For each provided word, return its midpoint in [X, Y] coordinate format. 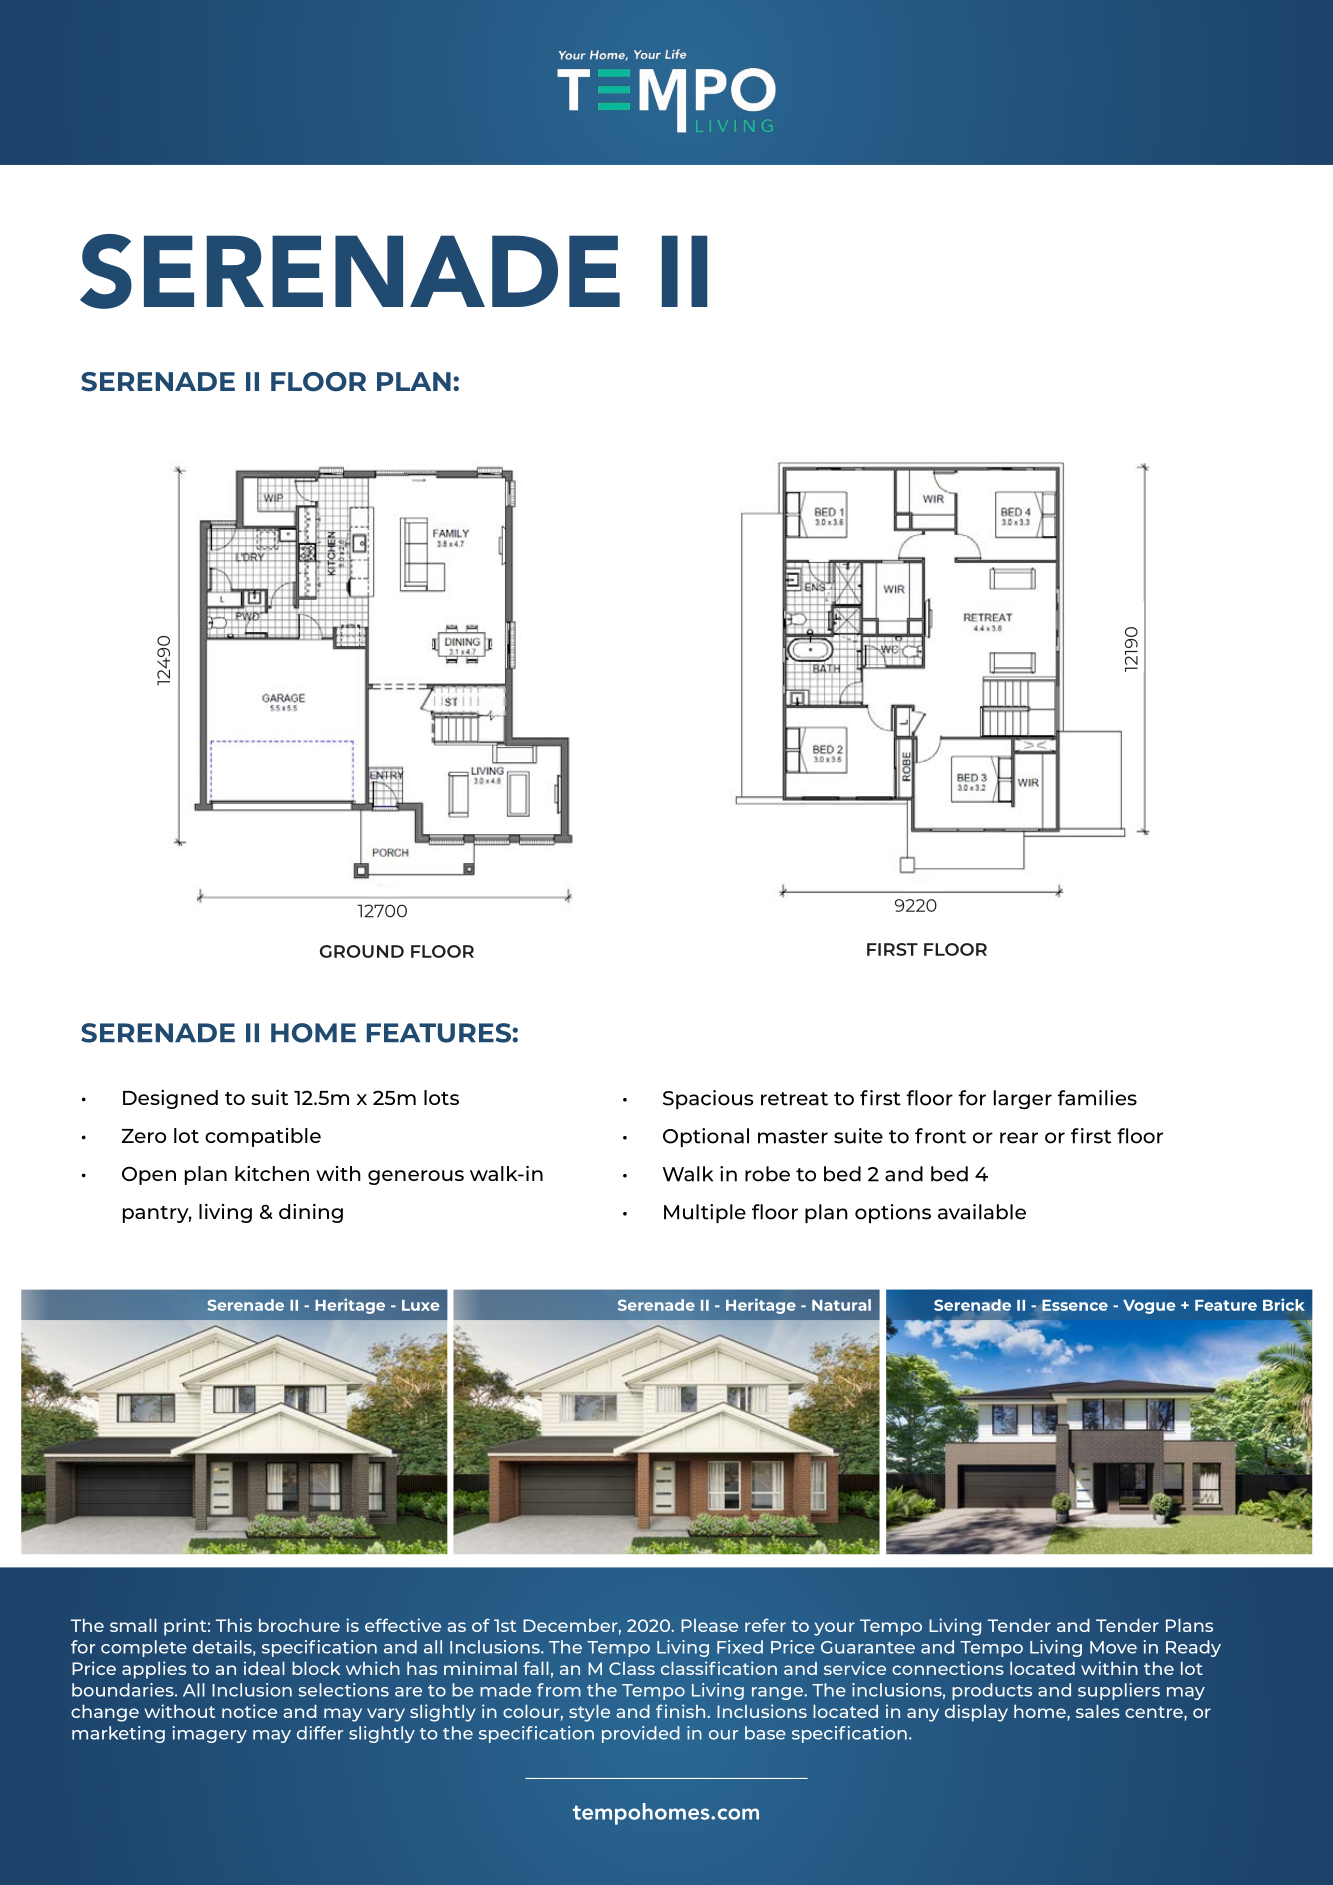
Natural [841, 1305]
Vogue [1149, 1307]
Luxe [421, 1305]
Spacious [708, 1099]
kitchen [272, 1173]
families [1097, 1098]
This [234, 1625]
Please [709, 1625]
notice [249, 1711]
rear [1019, 1138]
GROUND [362, 951]
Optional [706, 1137]
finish [680, 1711]
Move [1113, 1647]
